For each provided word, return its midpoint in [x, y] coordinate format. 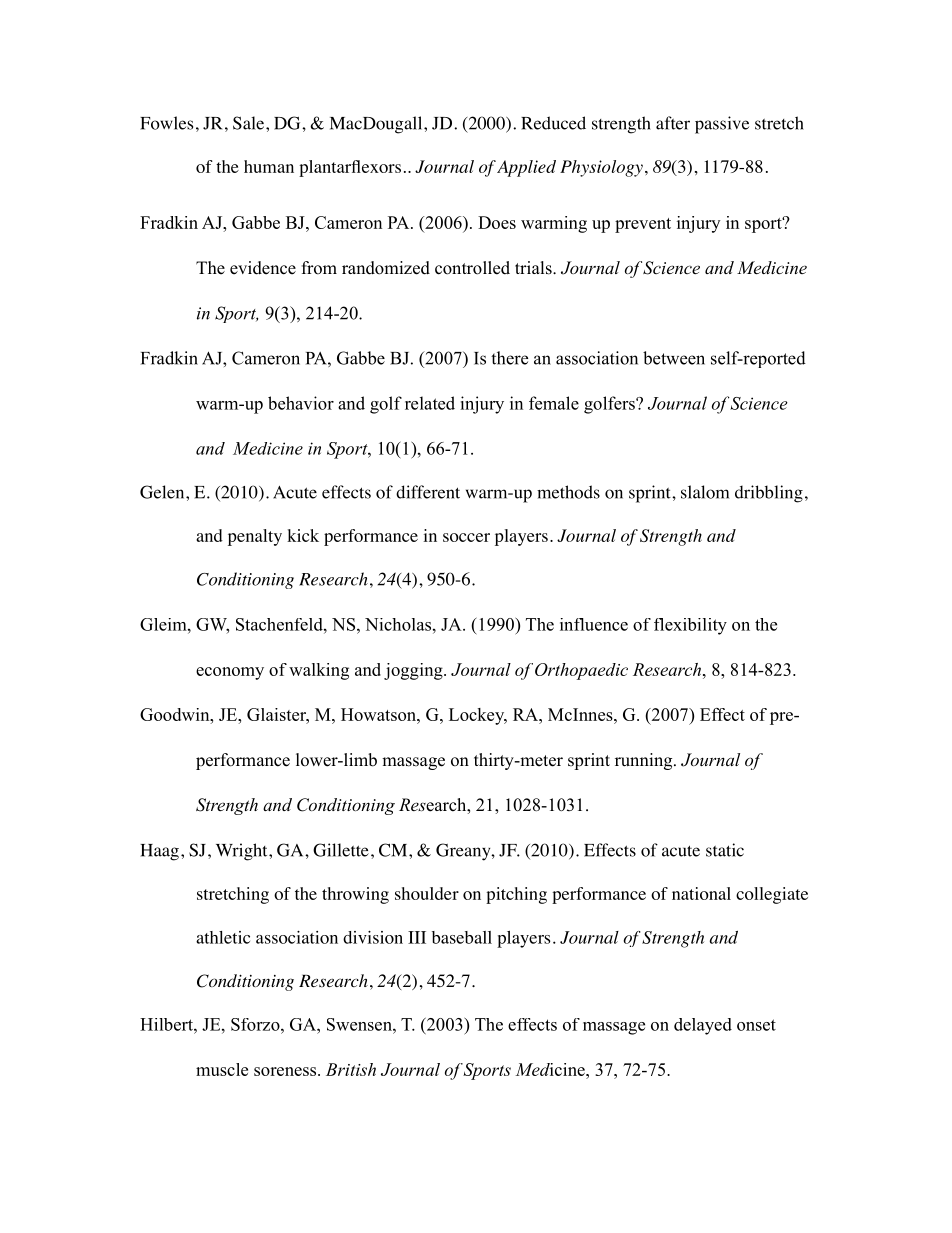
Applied [526, 168]
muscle [222, 1069]
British [351, 1069]
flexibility [690, 626]
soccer [466, 537]
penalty [255, 537]
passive [722, 125]
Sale [248, 123]
